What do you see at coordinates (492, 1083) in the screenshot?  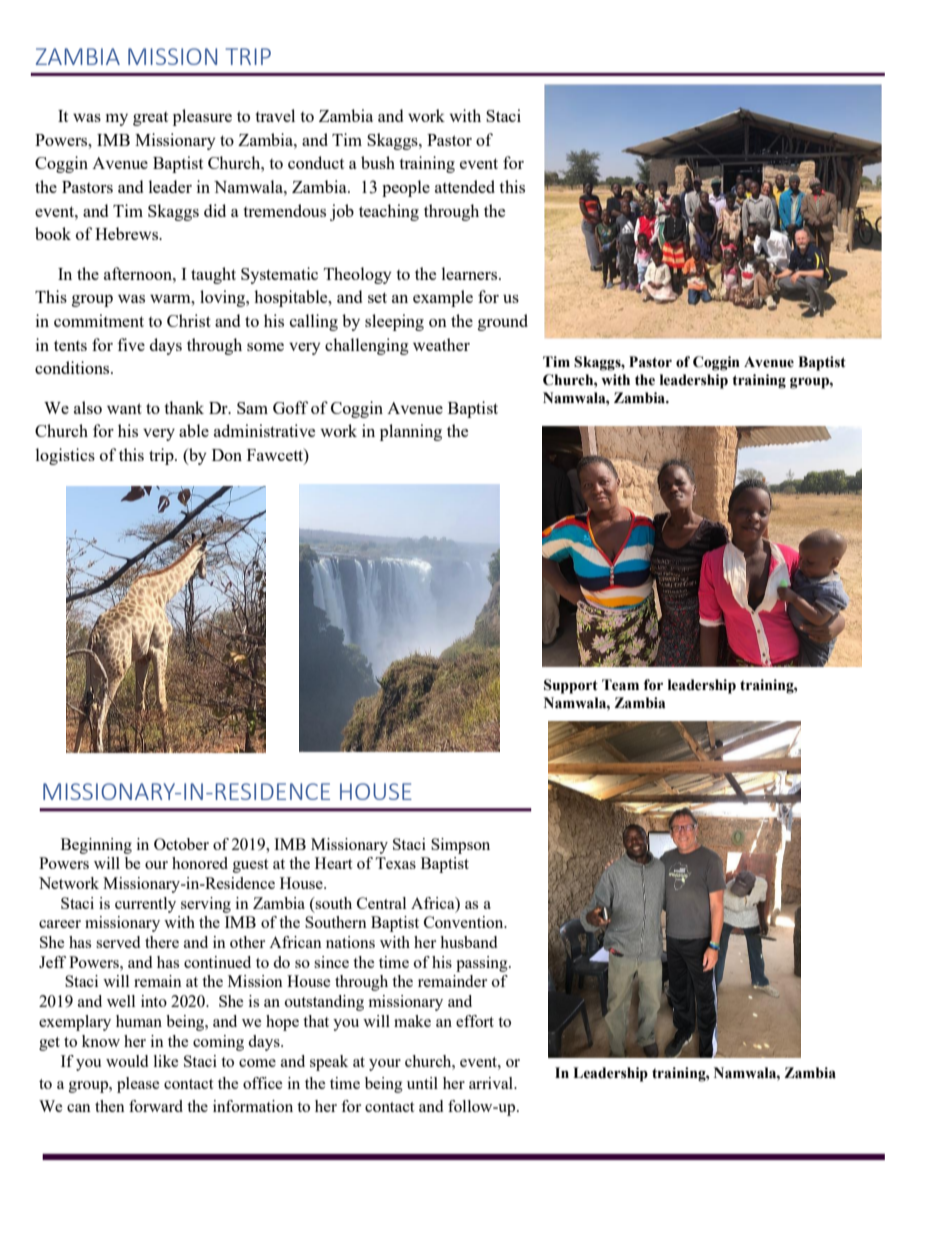 I see `arrival` at bounding box center [492, 1083].
